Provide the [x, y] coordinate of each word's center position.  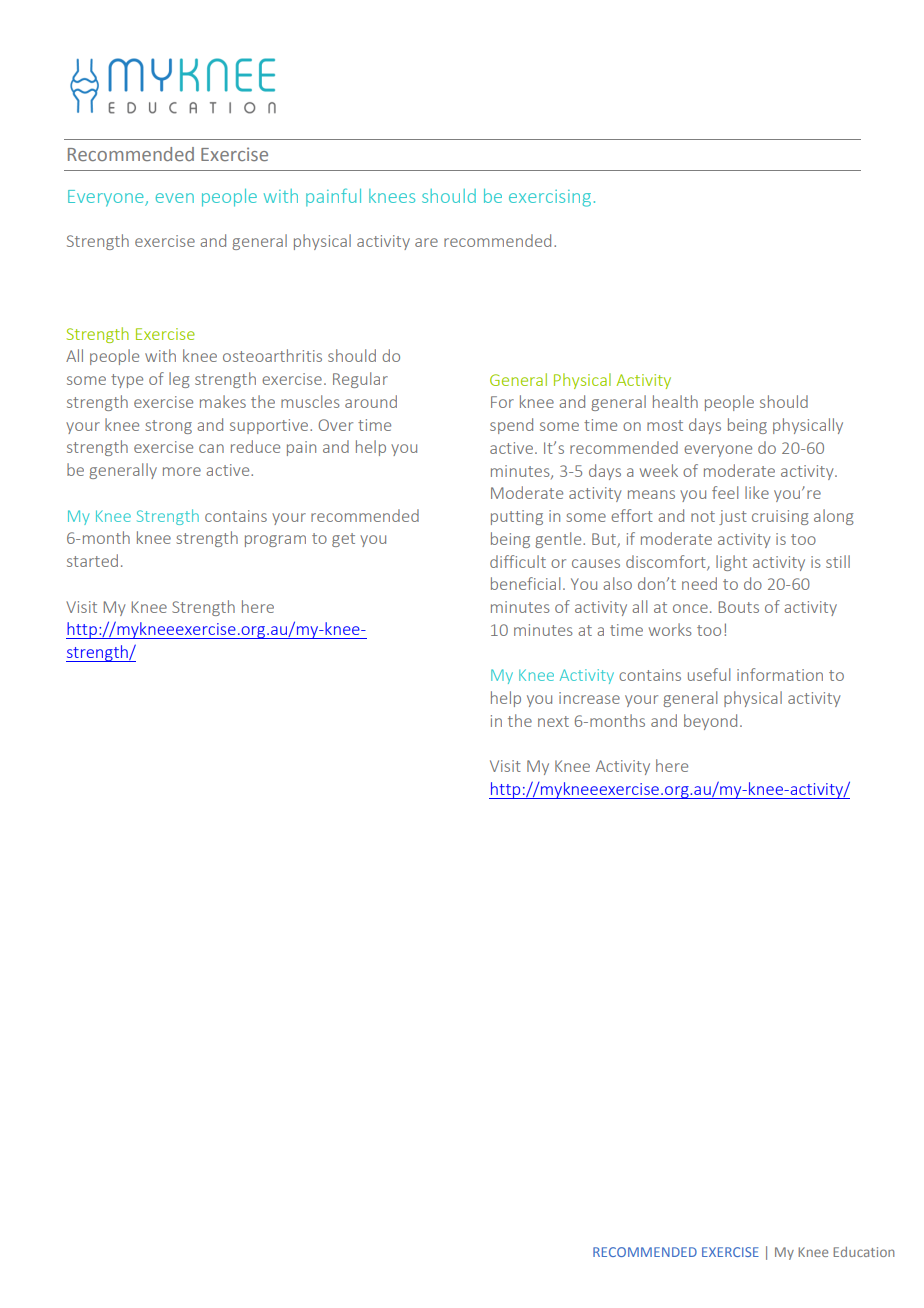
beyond [710, 722]
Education [863, 1252]
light [731, 563]
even [175, 198]
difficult [518, 561]
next [553, 721]
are [426, 242]
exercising [550, 198]
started [92, 560]
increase [589, 698]
